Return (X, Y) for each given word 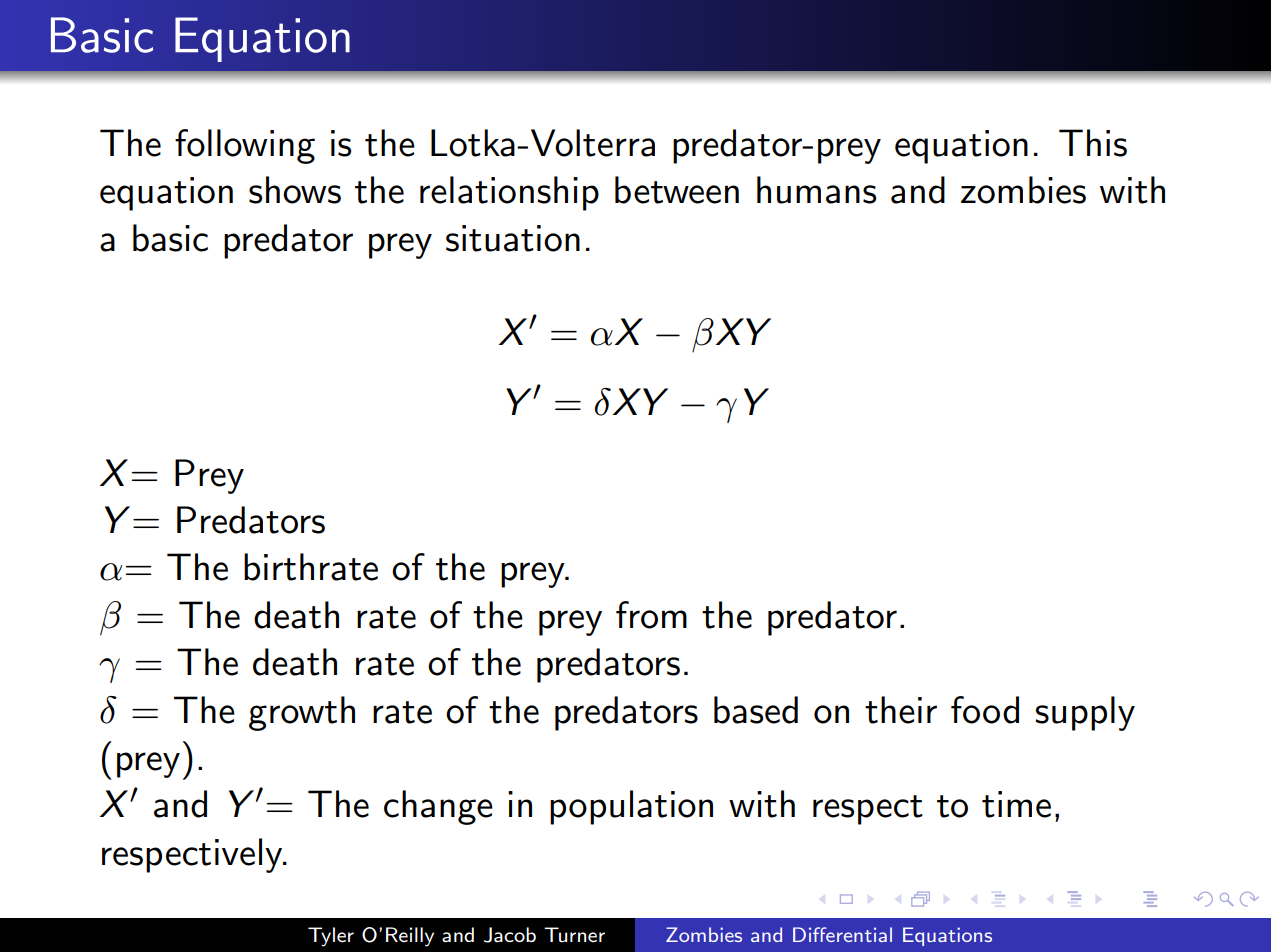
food (985, 710)
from (651, 615)
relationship (509, 193)
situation (513, 238)
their (901, 710)
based (756, 710)
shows (295, 190)
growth (302, 713)
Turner (574, 935)
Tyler (331, 937)
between (677, 190)
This (1093, 143)
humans (816, 190)
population (631, 807)
